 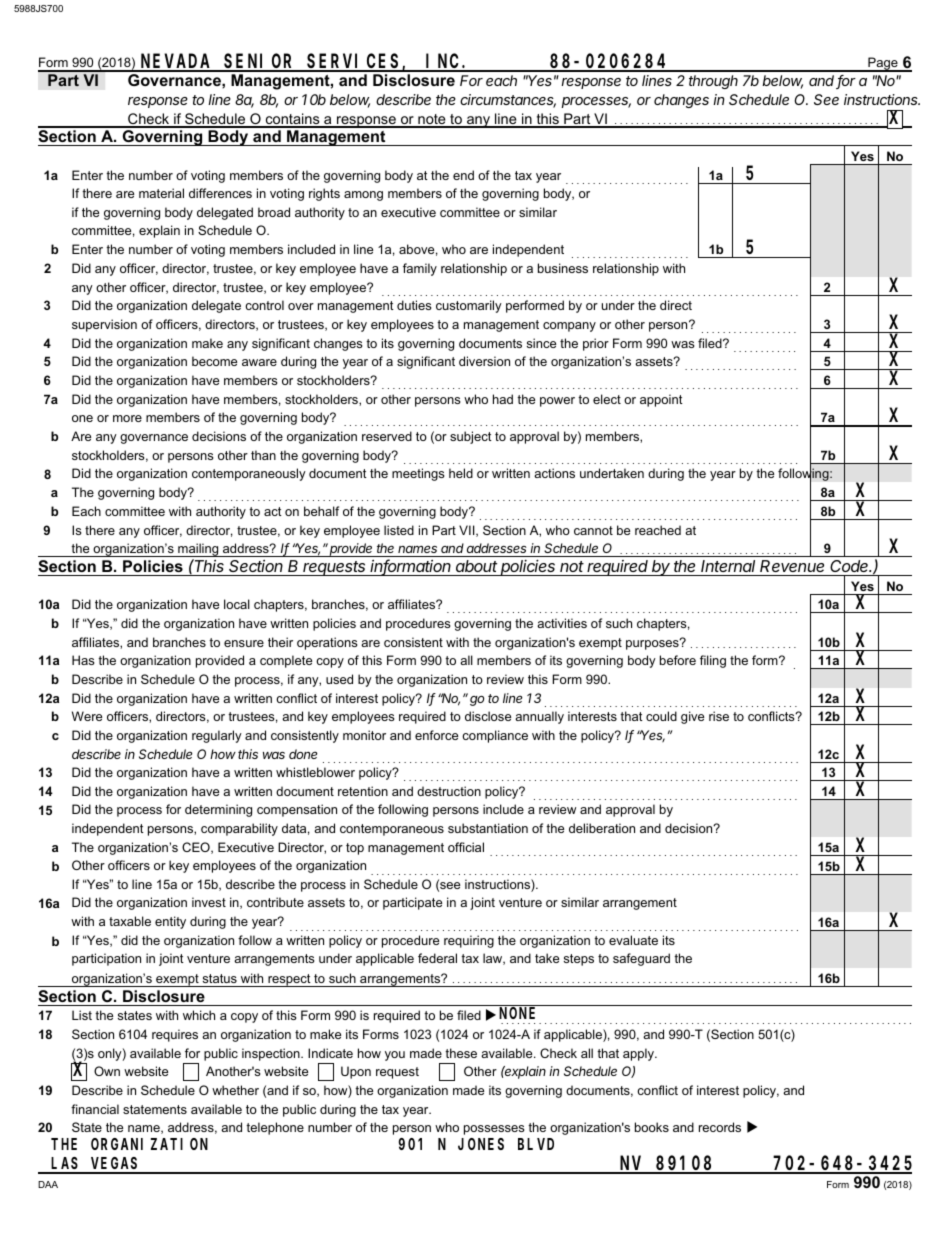 I want to click on financial, so click(x=95, y=1109).
